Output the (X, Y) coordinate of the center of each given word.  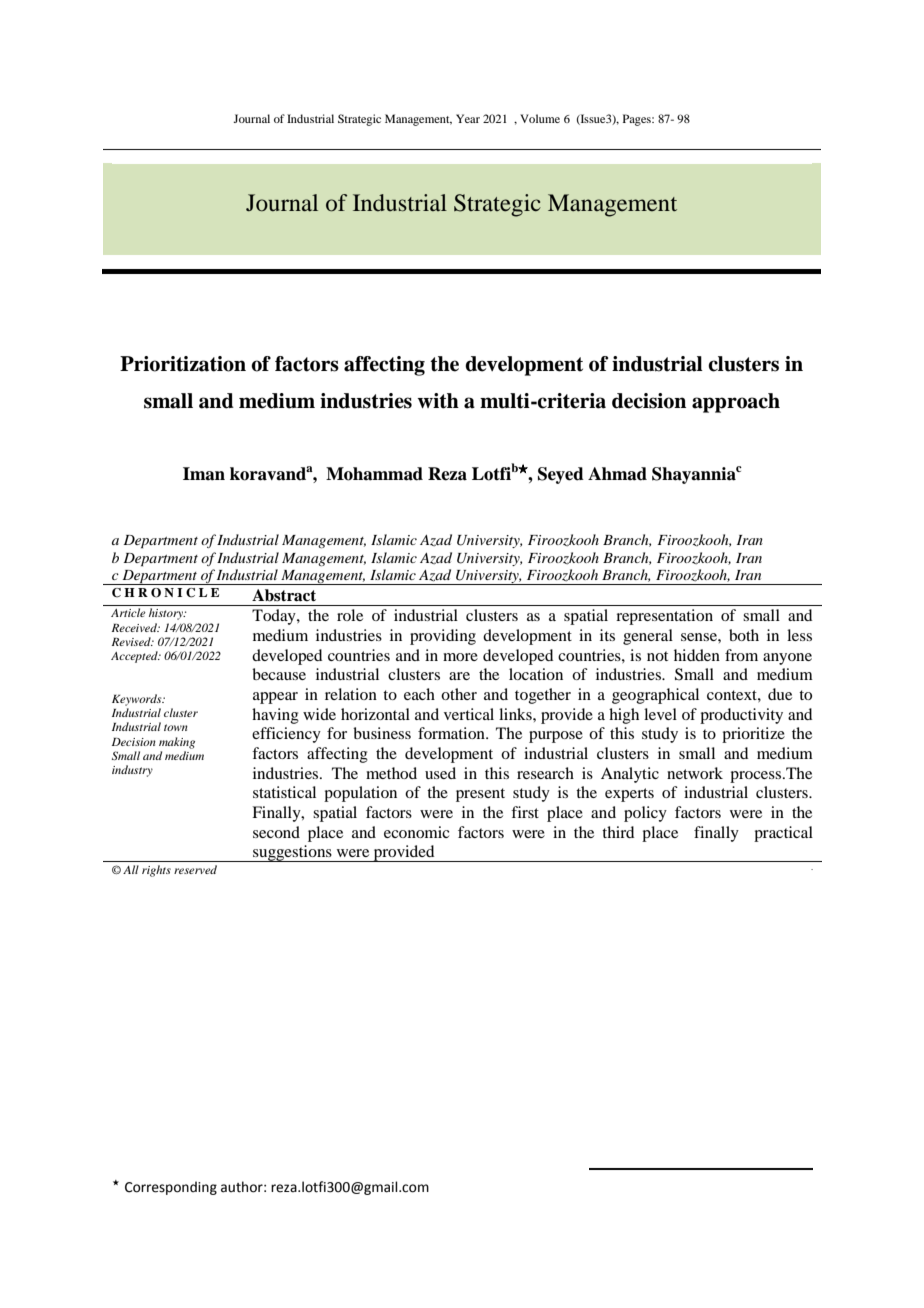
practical (783, 834)
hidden (697, 655)
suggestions (292, 853)
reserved (195, 869)
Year (468, 118)
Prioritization (183, 364)
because (279, 674)
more (460, 657)
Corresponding (171, 1188)
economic (416, 832)
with (438, 401)
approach (736, 403)
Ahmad (617, 474)
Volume (540, 118)
